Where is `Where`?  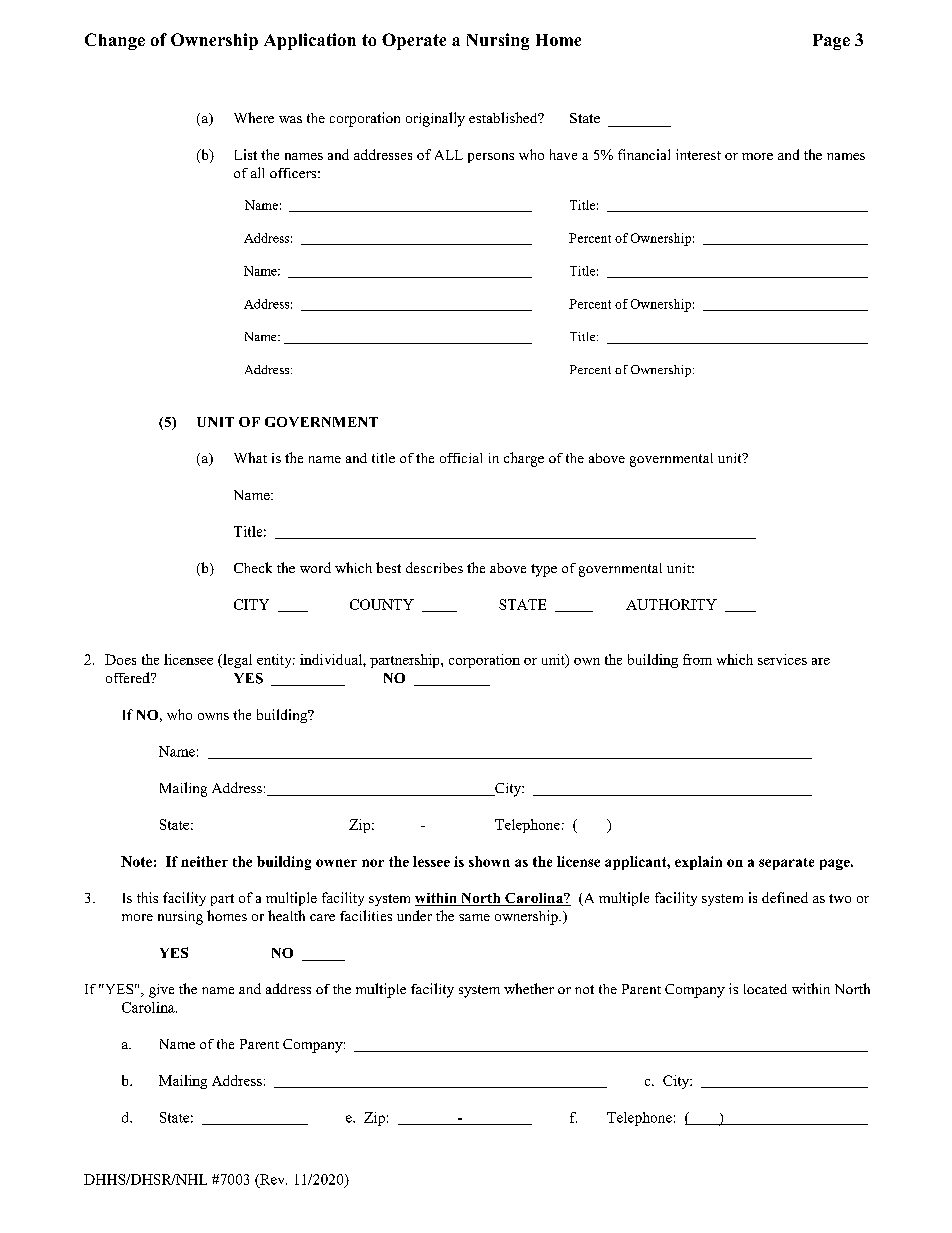
Where is located at coordinates (254, 117).
